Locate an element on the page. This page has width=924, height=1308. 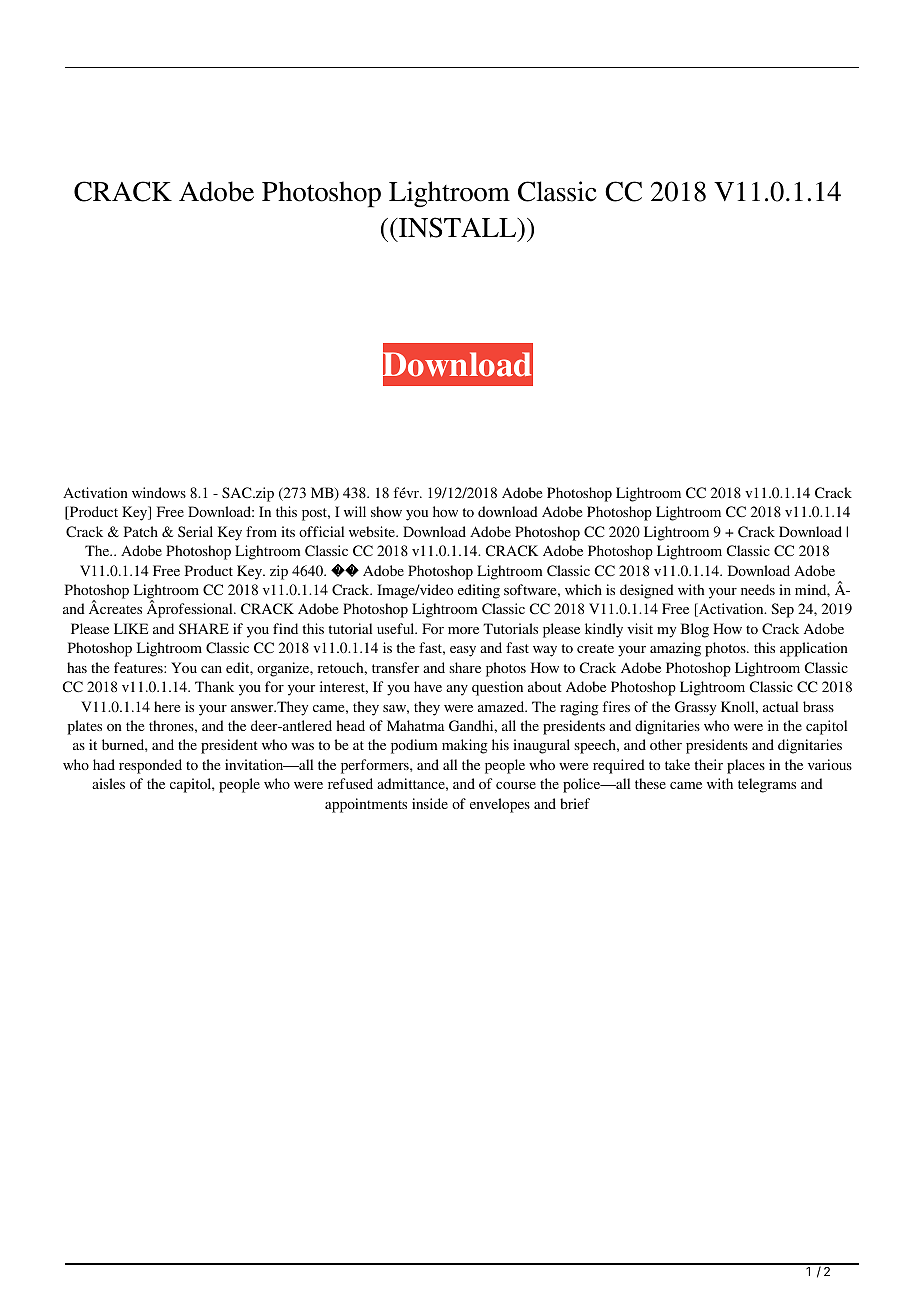
windows is located at coordinates (159, 492).
